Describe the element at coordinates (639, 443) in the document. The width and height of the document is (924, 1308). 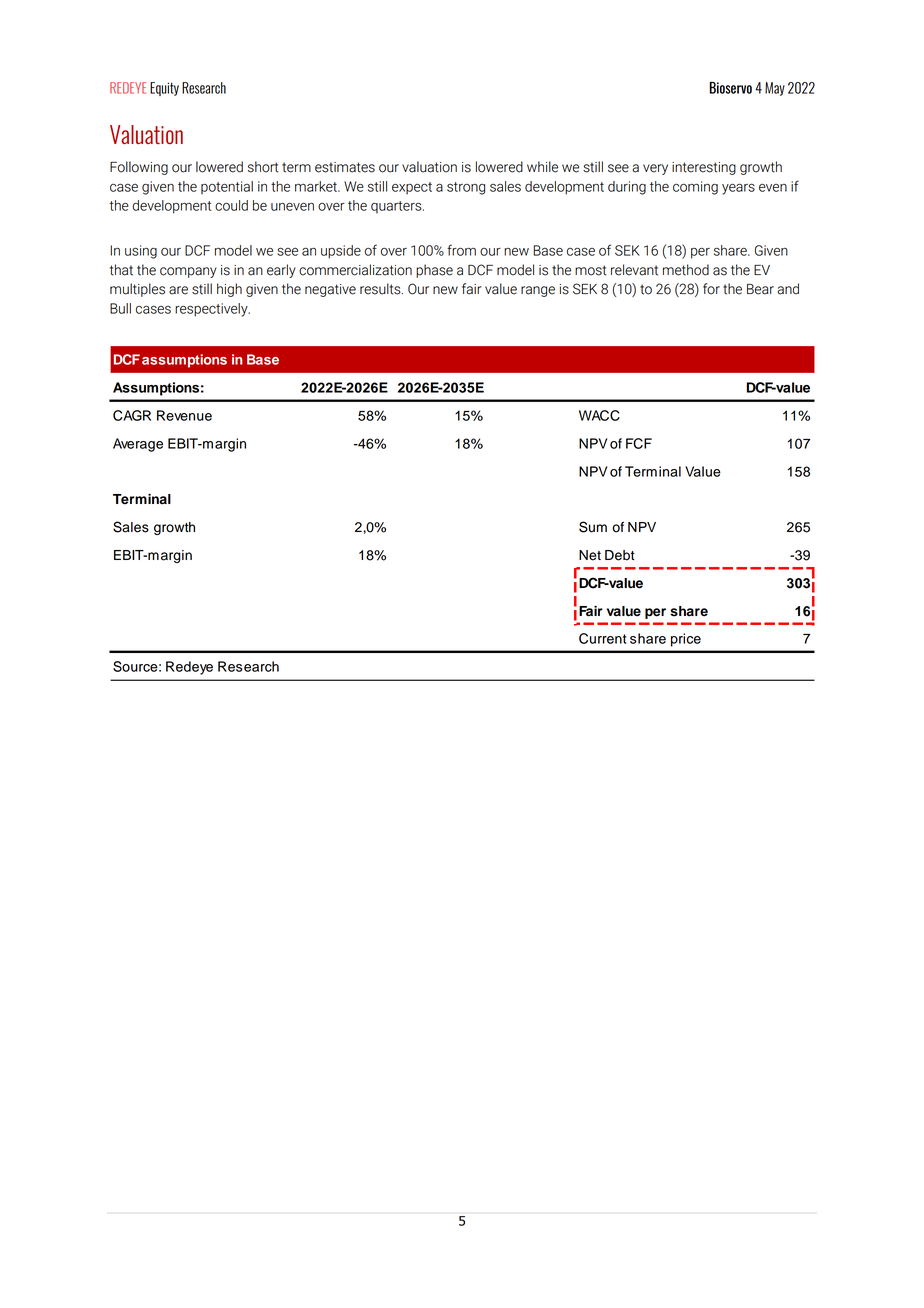
I see `FCF` at that location.
